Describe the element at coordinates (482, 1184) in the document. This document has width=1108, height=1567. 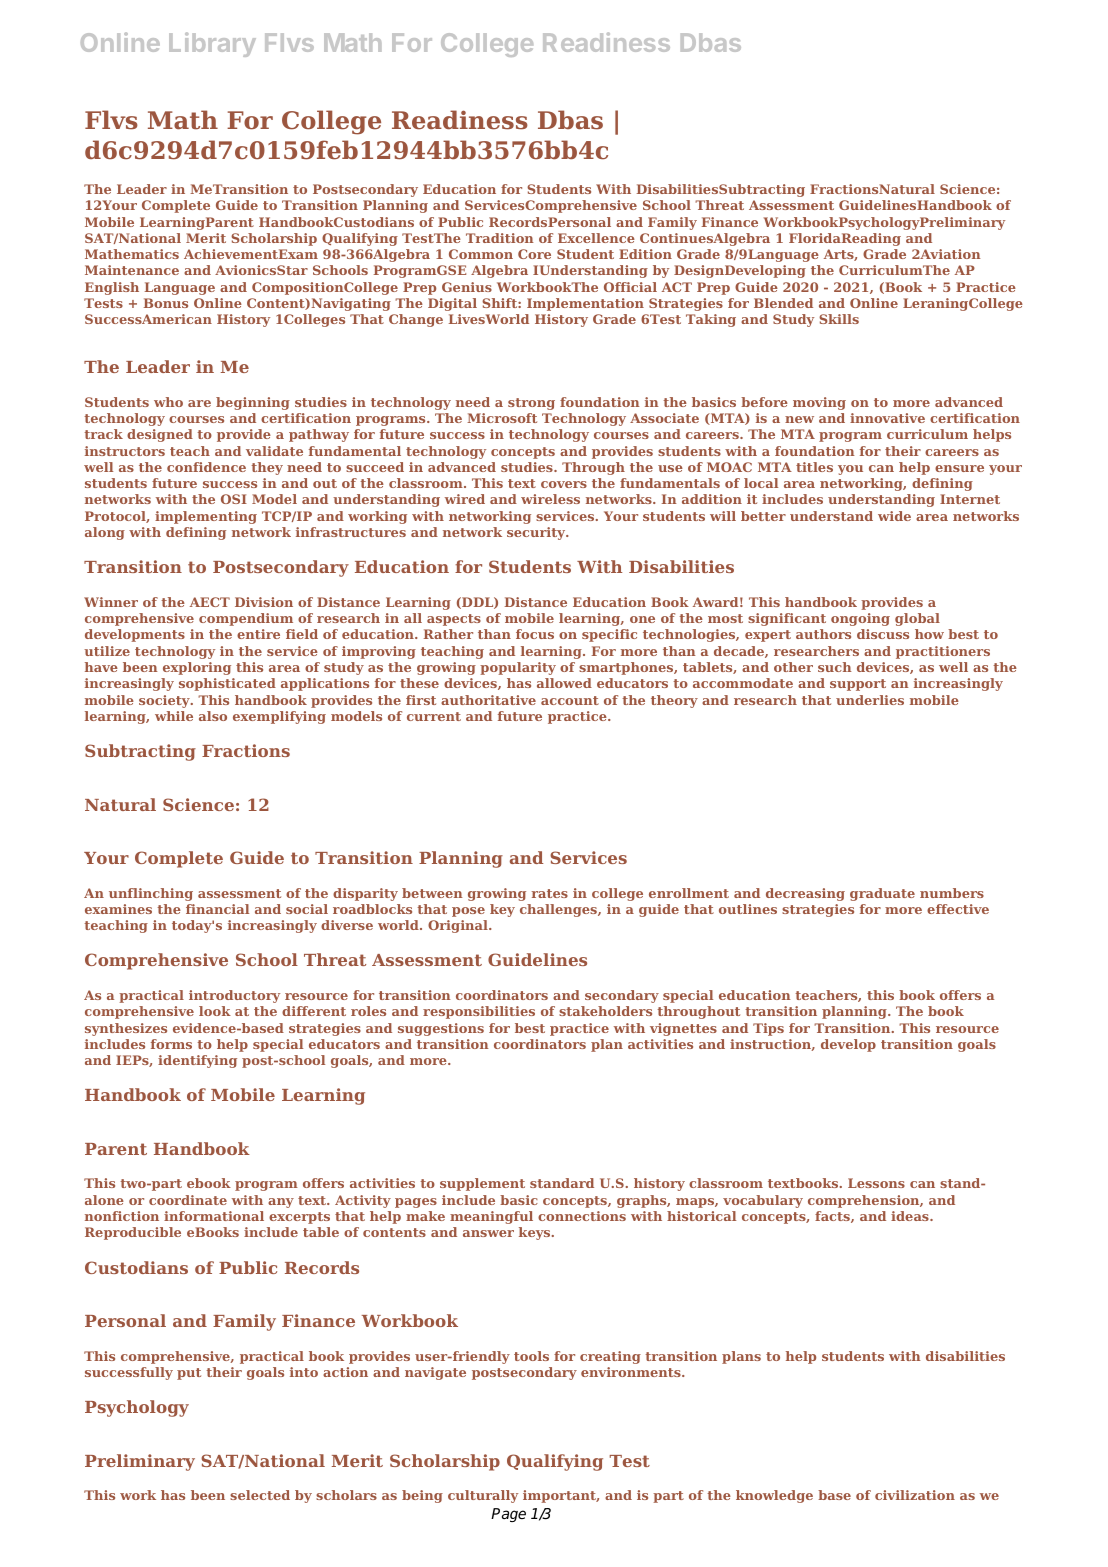
I see `supplement` at that location.
